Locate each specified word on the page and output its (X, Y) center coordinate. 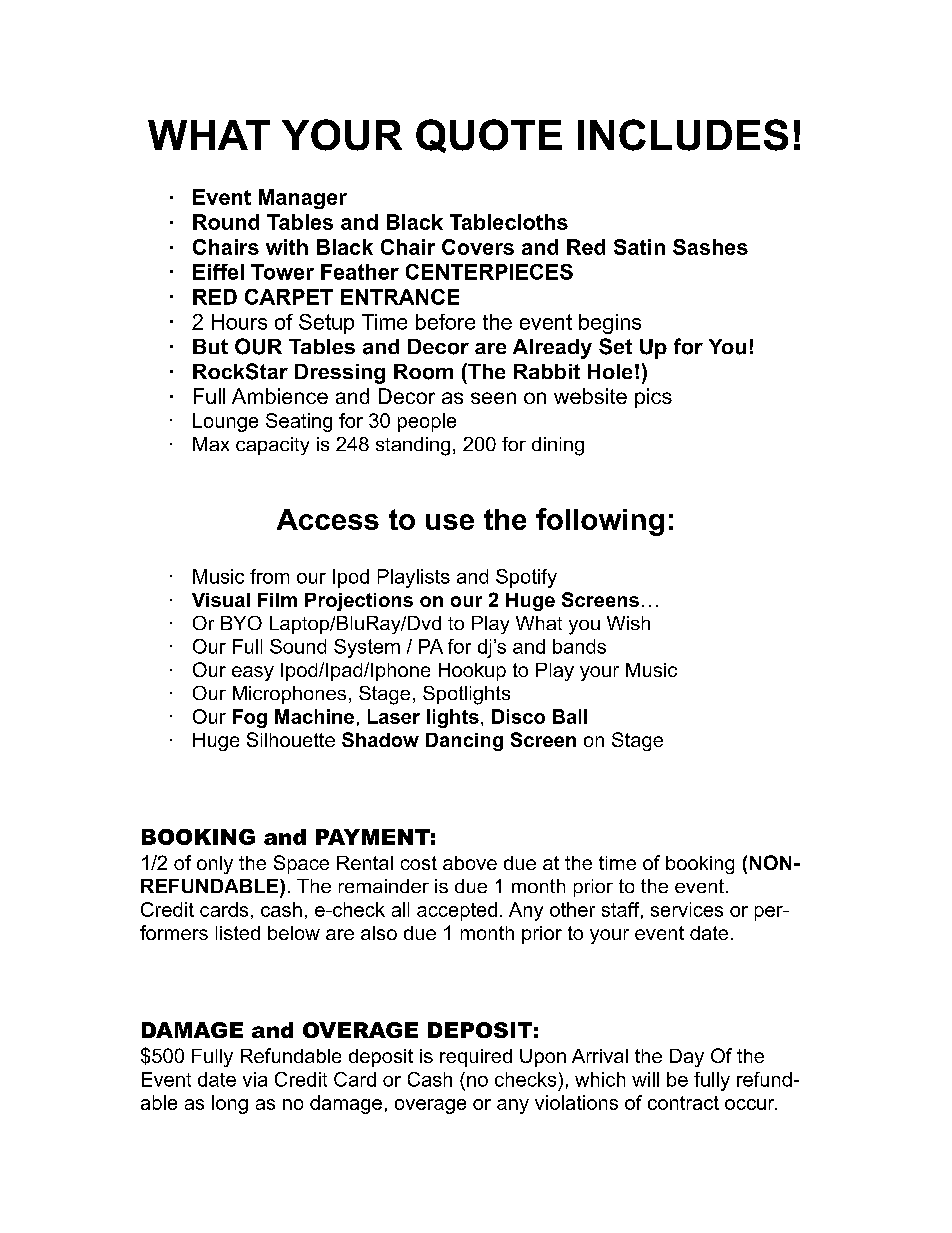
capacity (272, 446)
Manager (303, 199)
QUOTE (489, 136)
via (255, 1079)
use (450, 522)
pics (653, 398)
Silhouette (291, 739)
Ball (570, 716)
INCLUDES (683, 135)
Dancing (464, 742)
